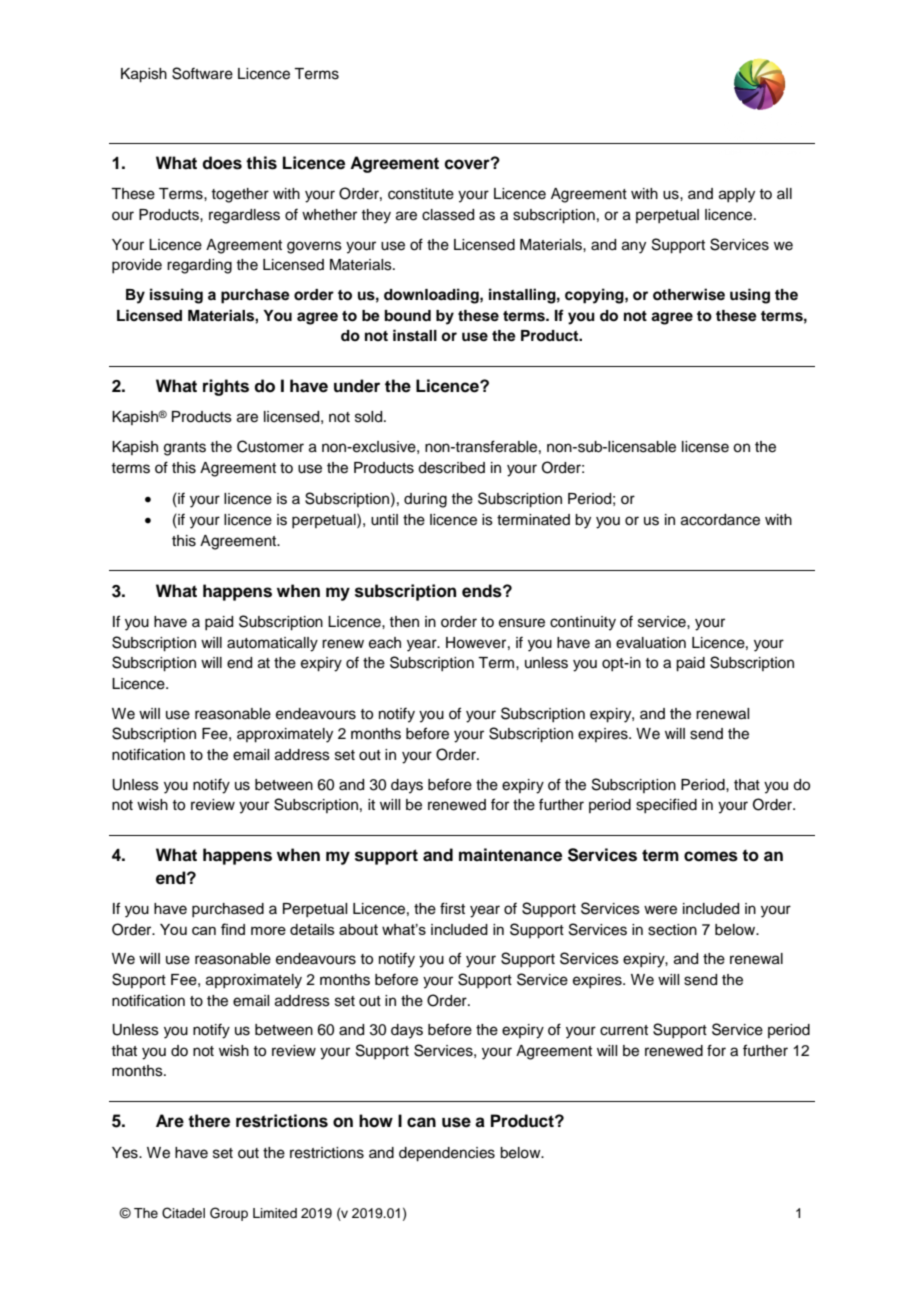 The height and width of the screenshot is (1308, 924). Describe the element at coordinates (272, 644) in the screenshot. I see `automatically` at that location.
